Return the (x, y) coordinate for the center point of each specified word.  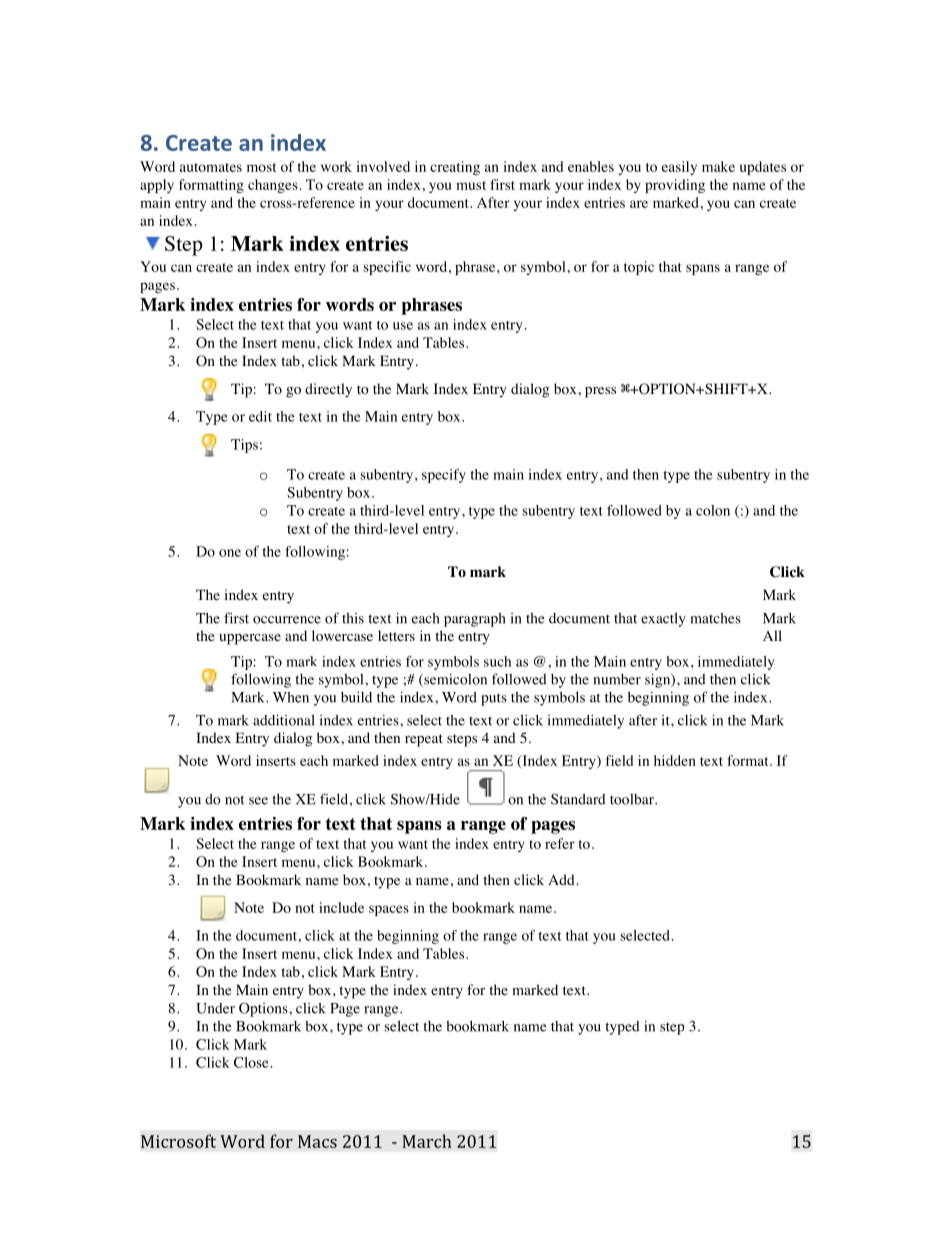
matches (716, 618)
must (471, 185)
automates (211, 167)
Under (215, 1008)
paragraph (475, 620)
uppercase (250, 639)
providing (675, 186)
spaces (389, 910)
